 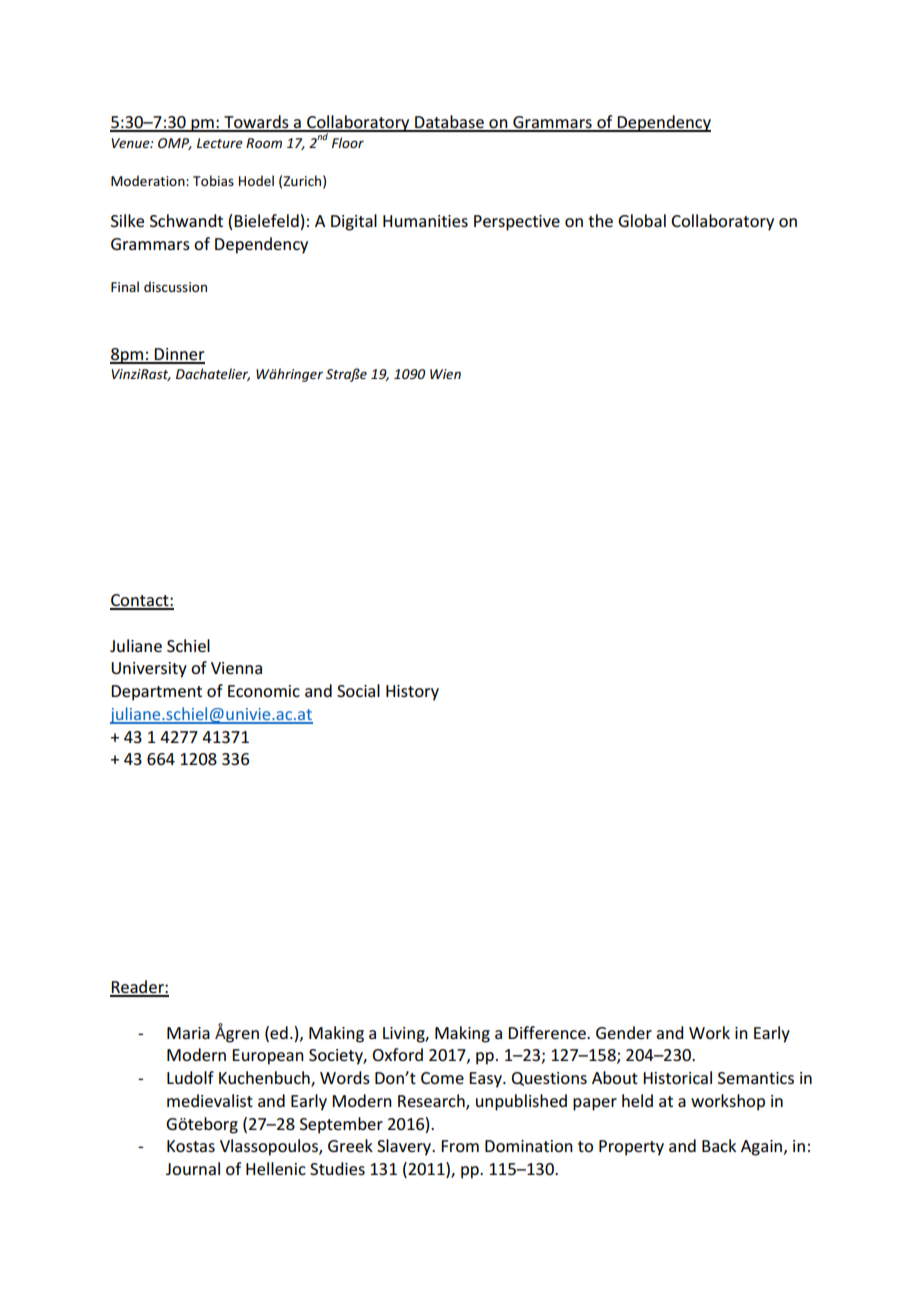 I want to click on Wien, so click(x=445, y=374).
